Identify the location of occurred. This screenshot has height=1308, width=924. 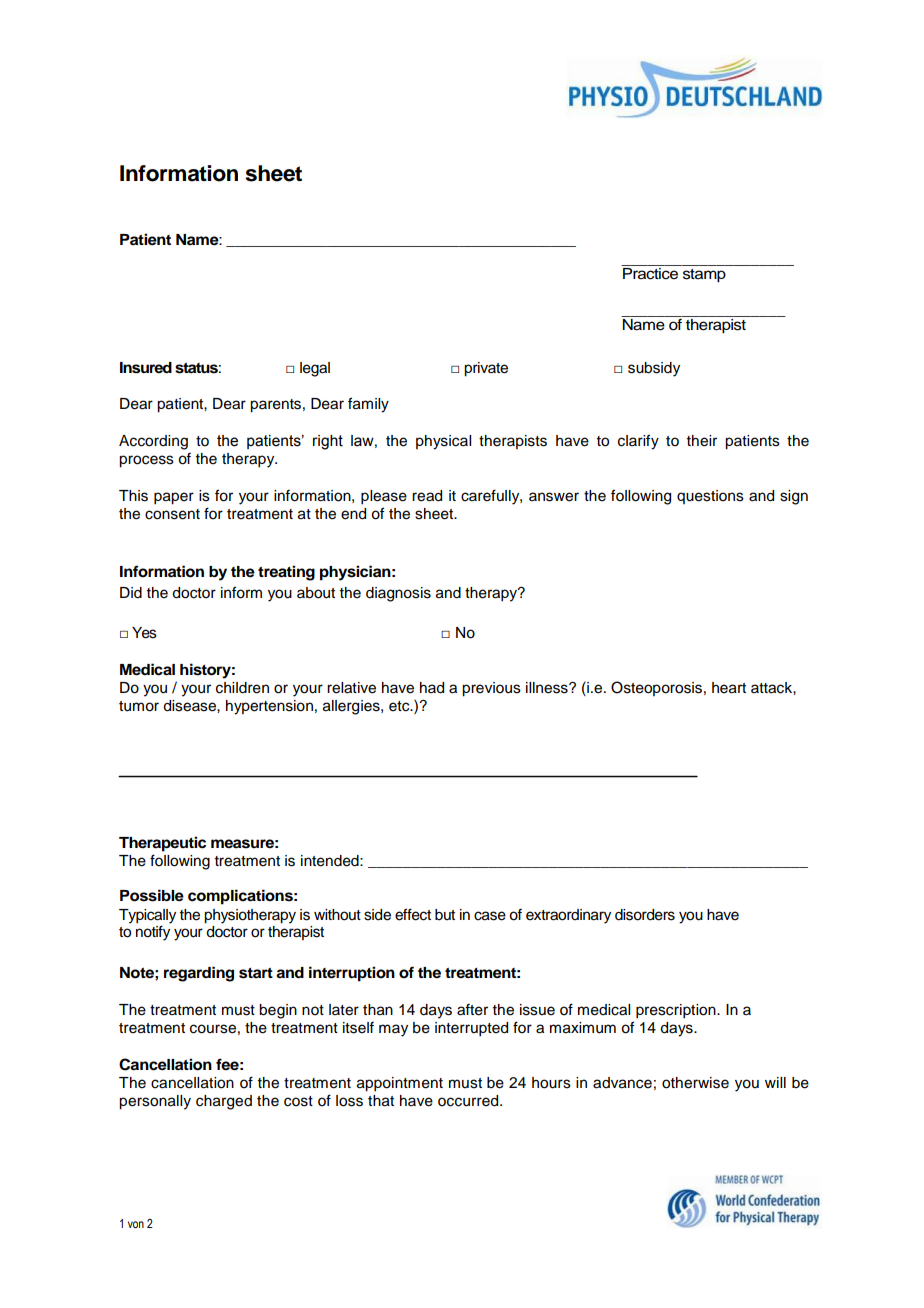
(469, 1101).
